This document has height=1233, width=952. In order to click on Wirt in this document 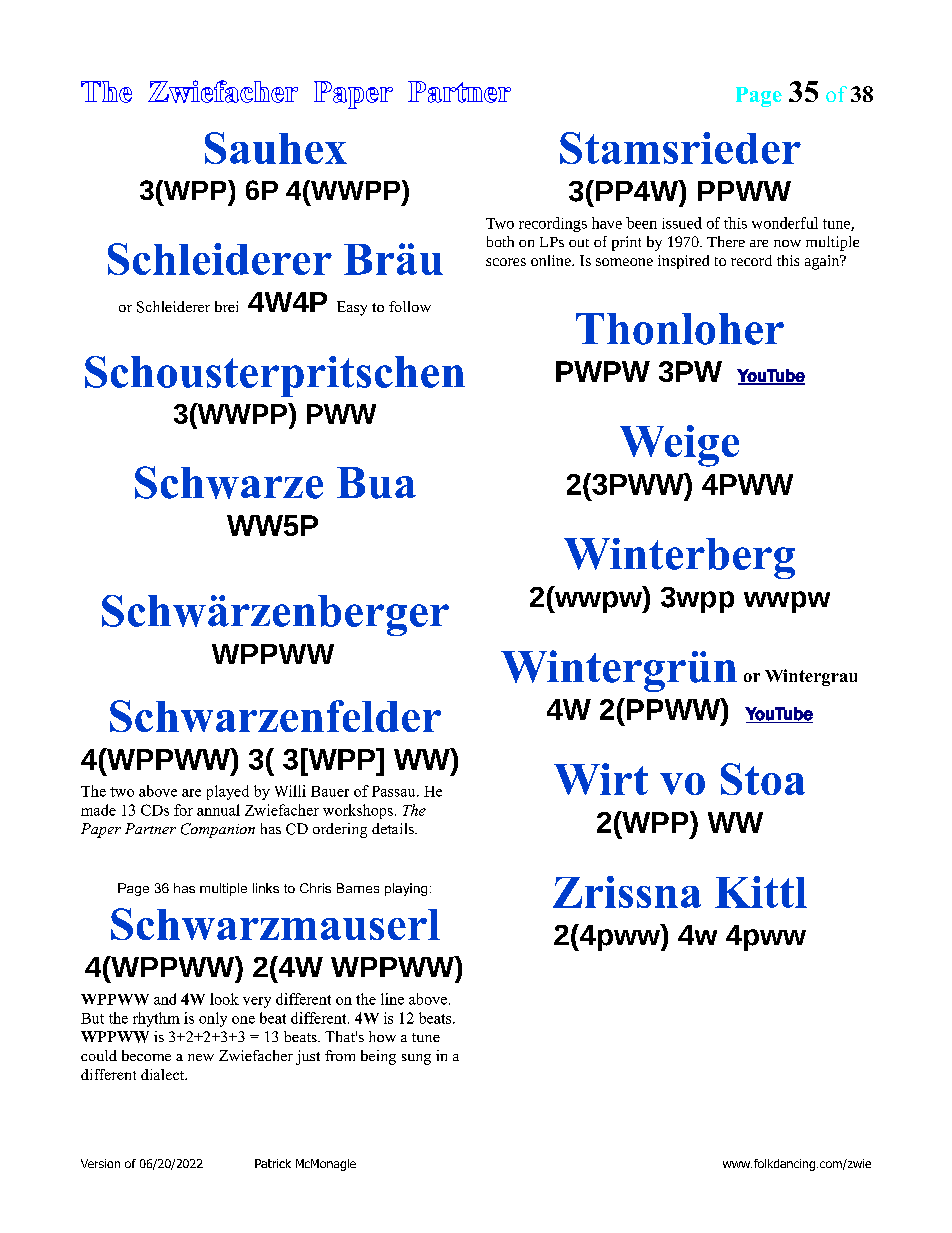, I will do `click(601, 779)`.
